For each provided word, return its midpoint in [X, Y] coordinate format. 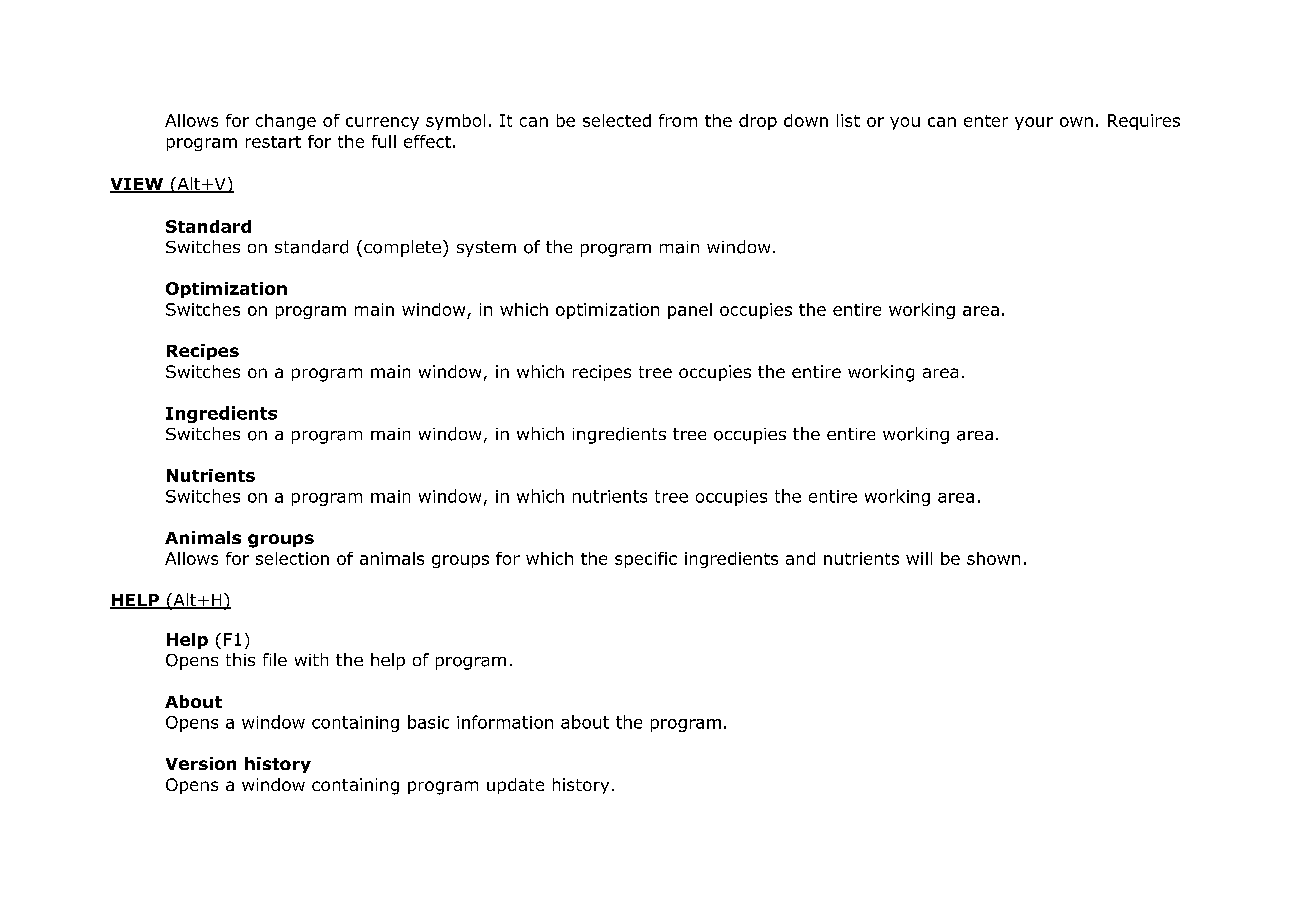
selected [617, 120]
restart [273, 142]
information [505, 722]
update [515, 786]
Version [201, 763]
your [1034, 123]
